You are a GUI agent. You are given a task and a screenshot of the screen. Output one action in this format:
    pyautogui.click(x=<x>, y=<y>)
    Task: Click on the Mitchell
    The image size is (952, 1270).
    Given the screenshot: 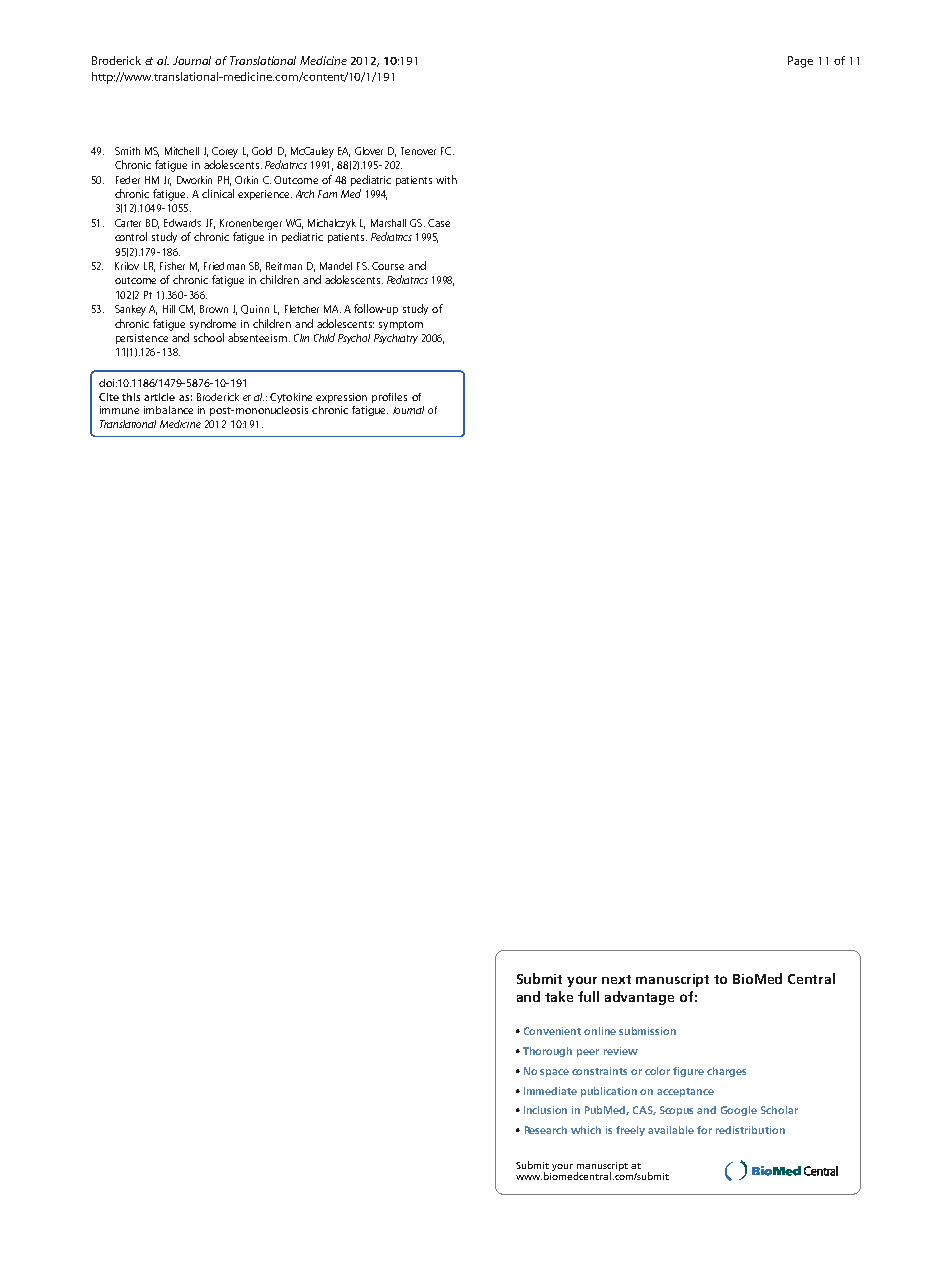 What is the action you would take?
    pyautogui.click(x=182, y=151)
